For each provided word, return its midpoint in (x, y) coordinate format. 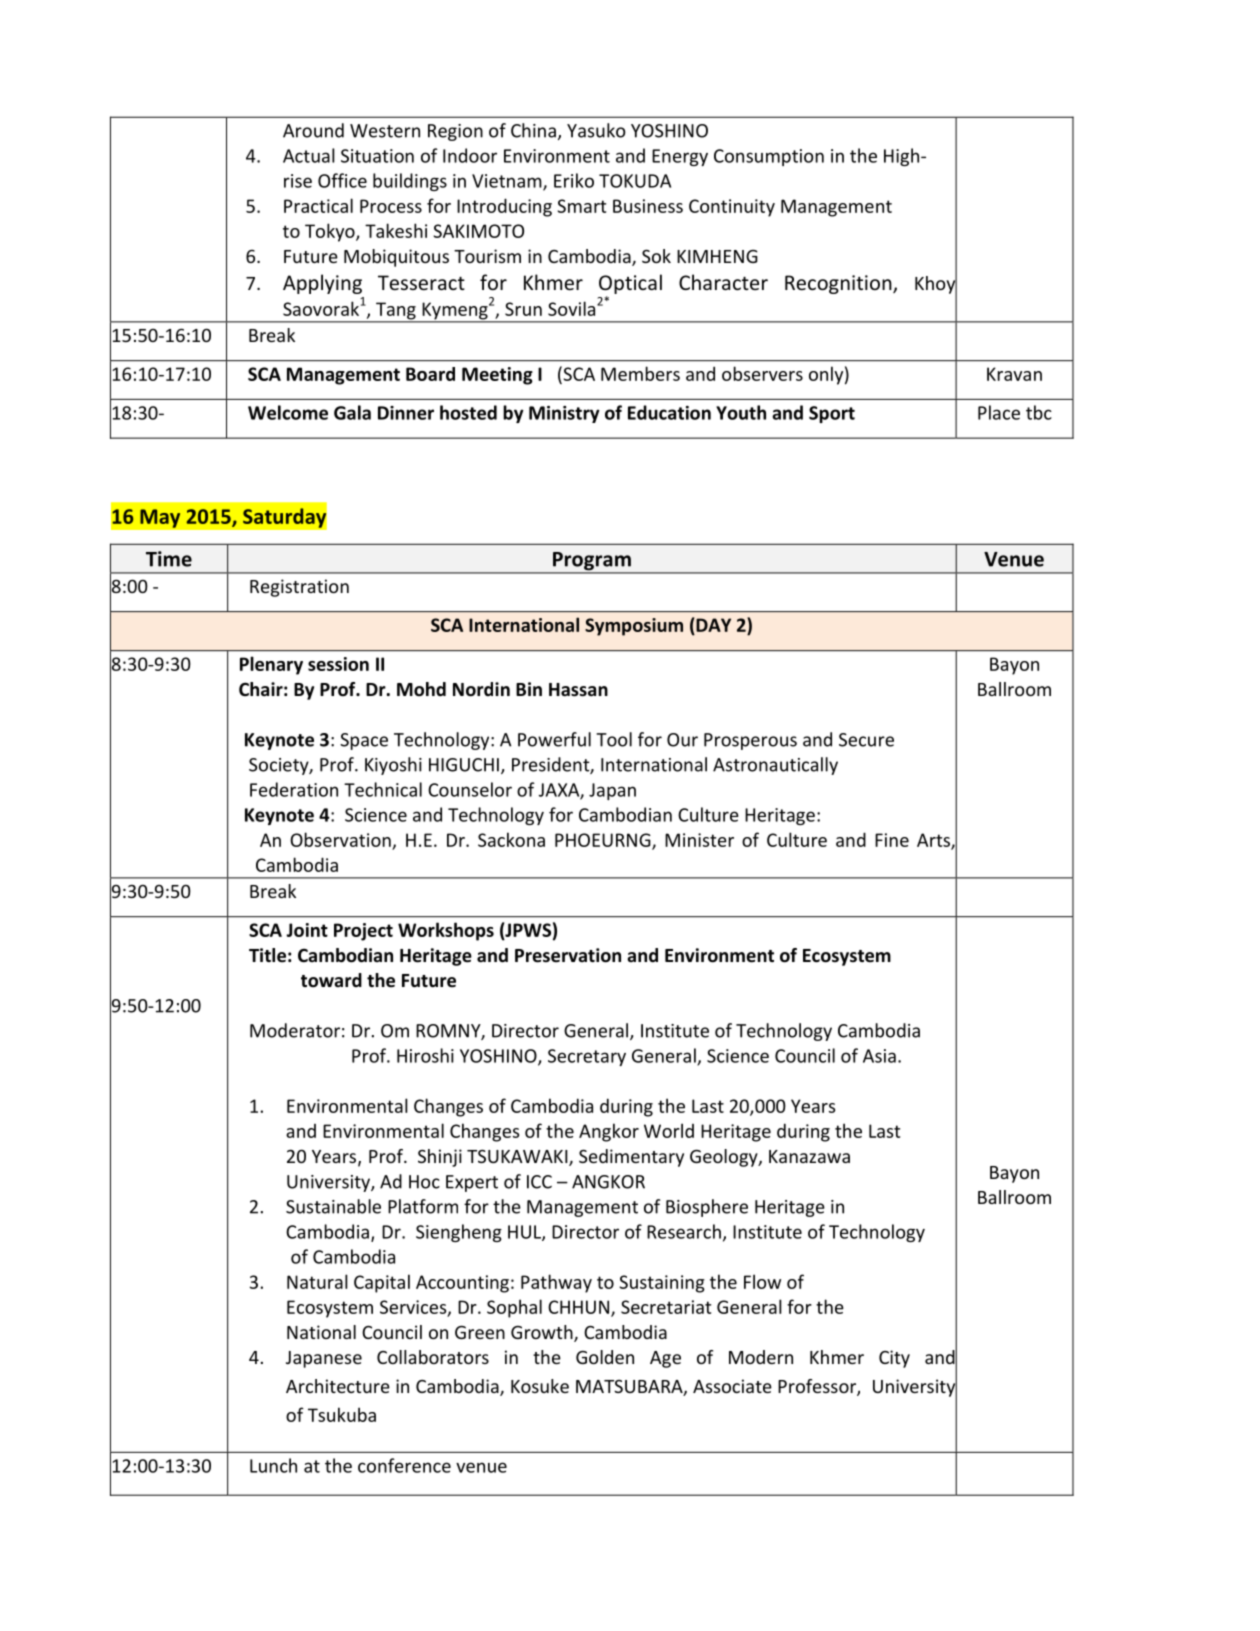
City (894, 1359)
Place (999, 412)
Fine (892, 840)
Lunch (273, 1465)
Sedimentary (631, 1158)
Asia (879, 1056)
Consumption (769, 157)
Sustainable (333, 1206)
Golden (605, 1357)
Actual (309, 155)
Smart (581, 206)
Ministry (564, 414)
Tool (614, 739)
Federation (294, 789)
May (160, 518)
